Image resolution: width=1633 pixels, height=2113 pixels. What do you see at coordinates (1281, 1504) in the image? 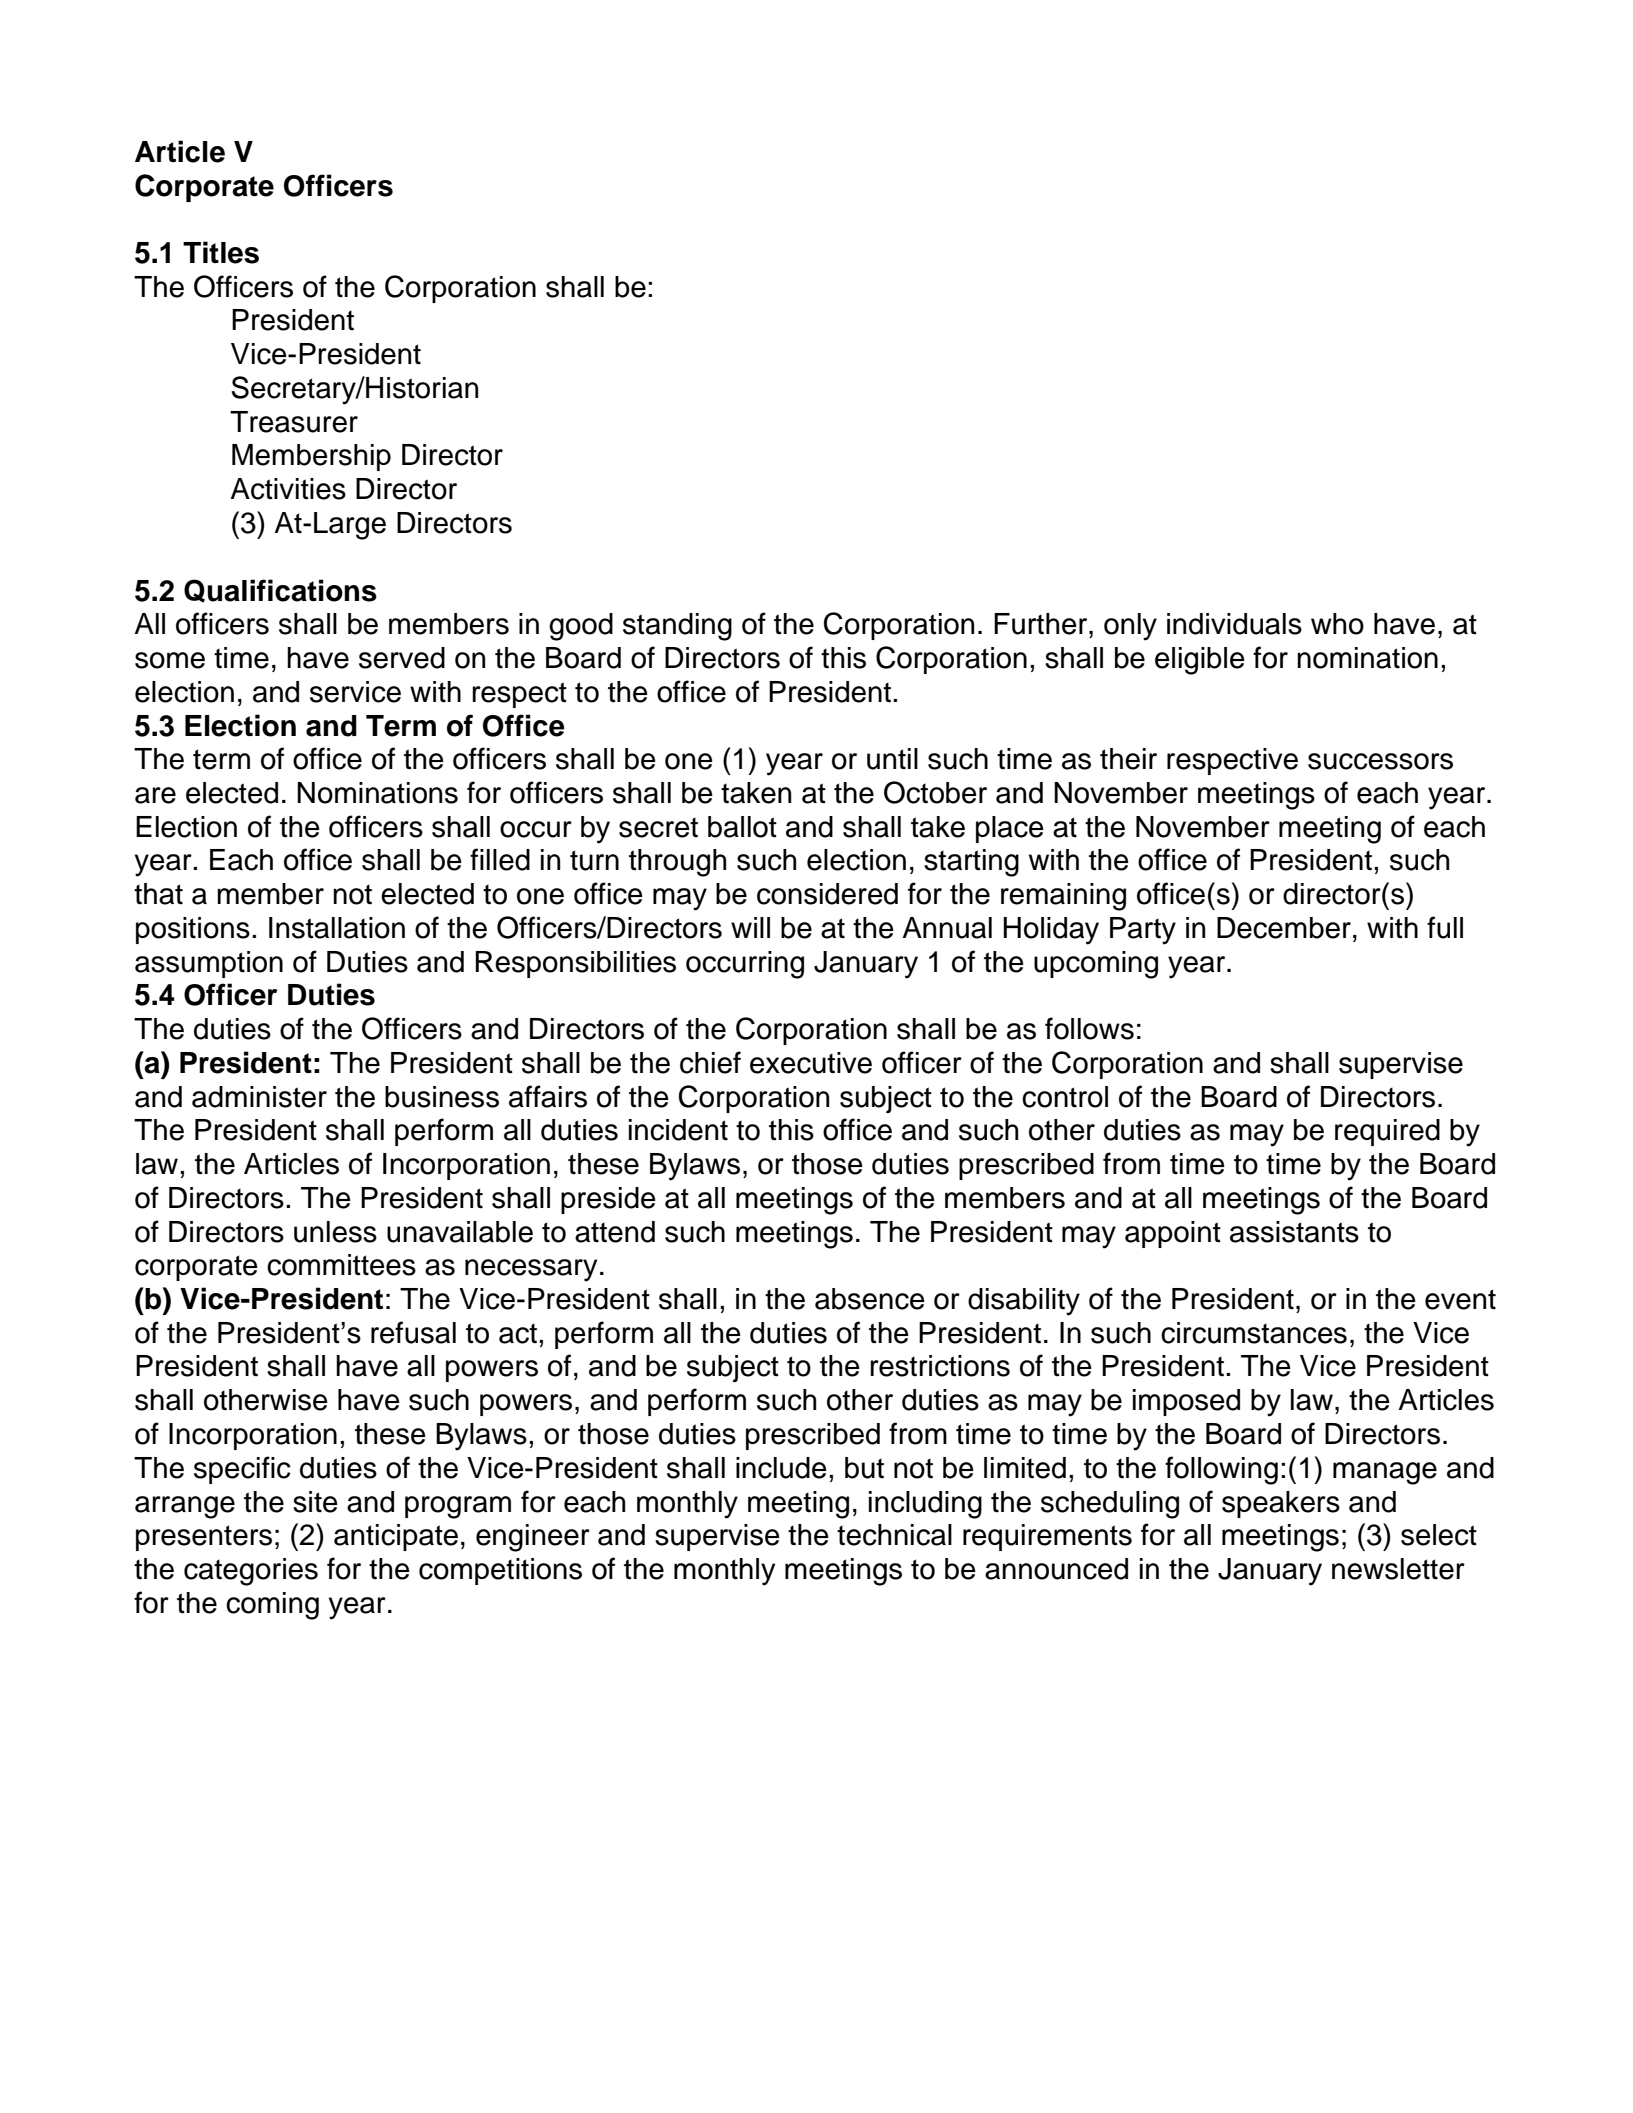
I see `speakers` at bounding box center [1281, 1504].
